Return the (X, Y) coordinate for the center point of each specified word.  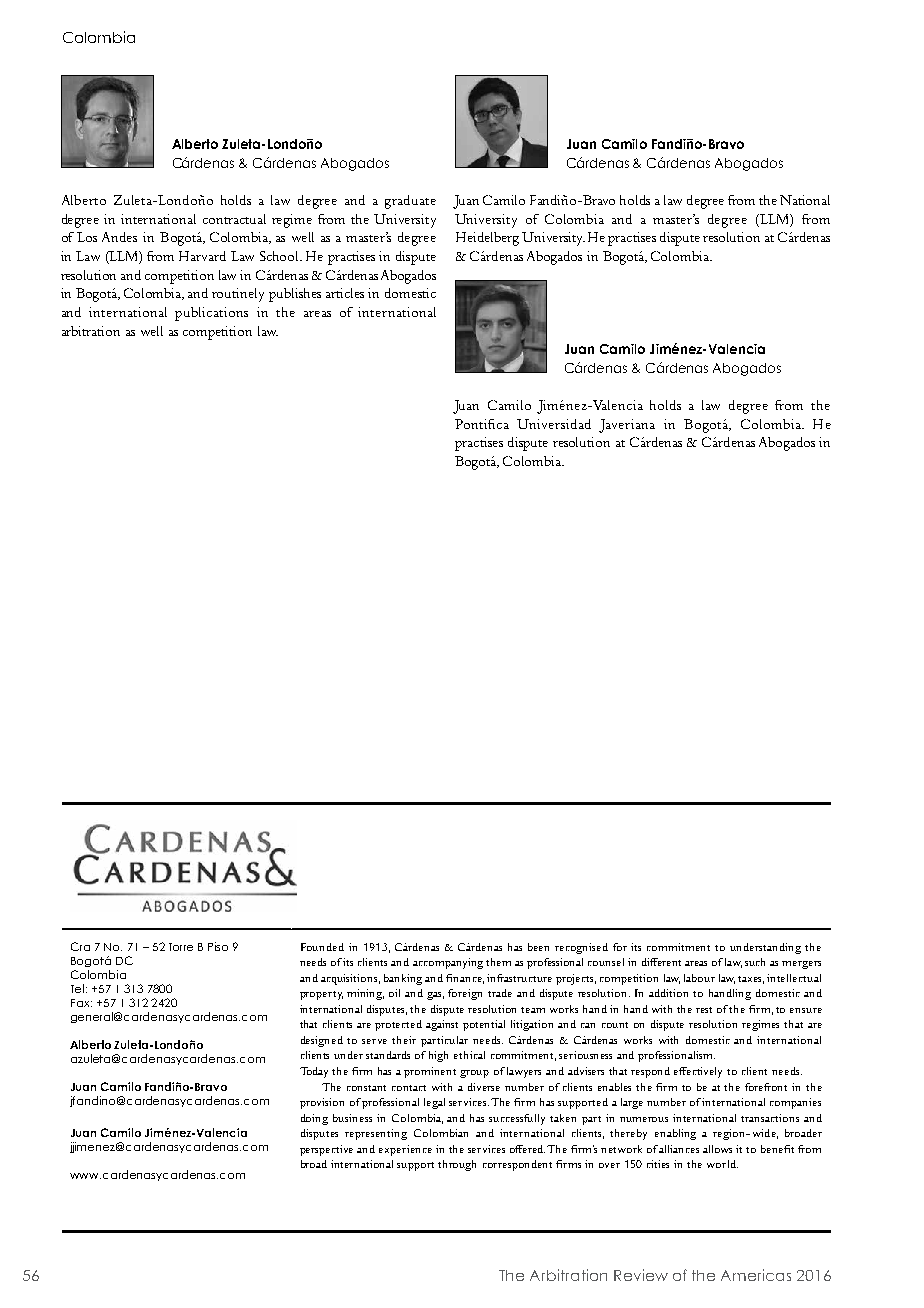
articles (345, 293)
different (661, 962)
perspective (326, 1150)
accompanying (448, 963)
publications (211, 314)
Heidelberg (487, 239)
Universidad (554, 424)
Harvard (202, 256)
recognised (581, 948)
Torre (181, 947)
